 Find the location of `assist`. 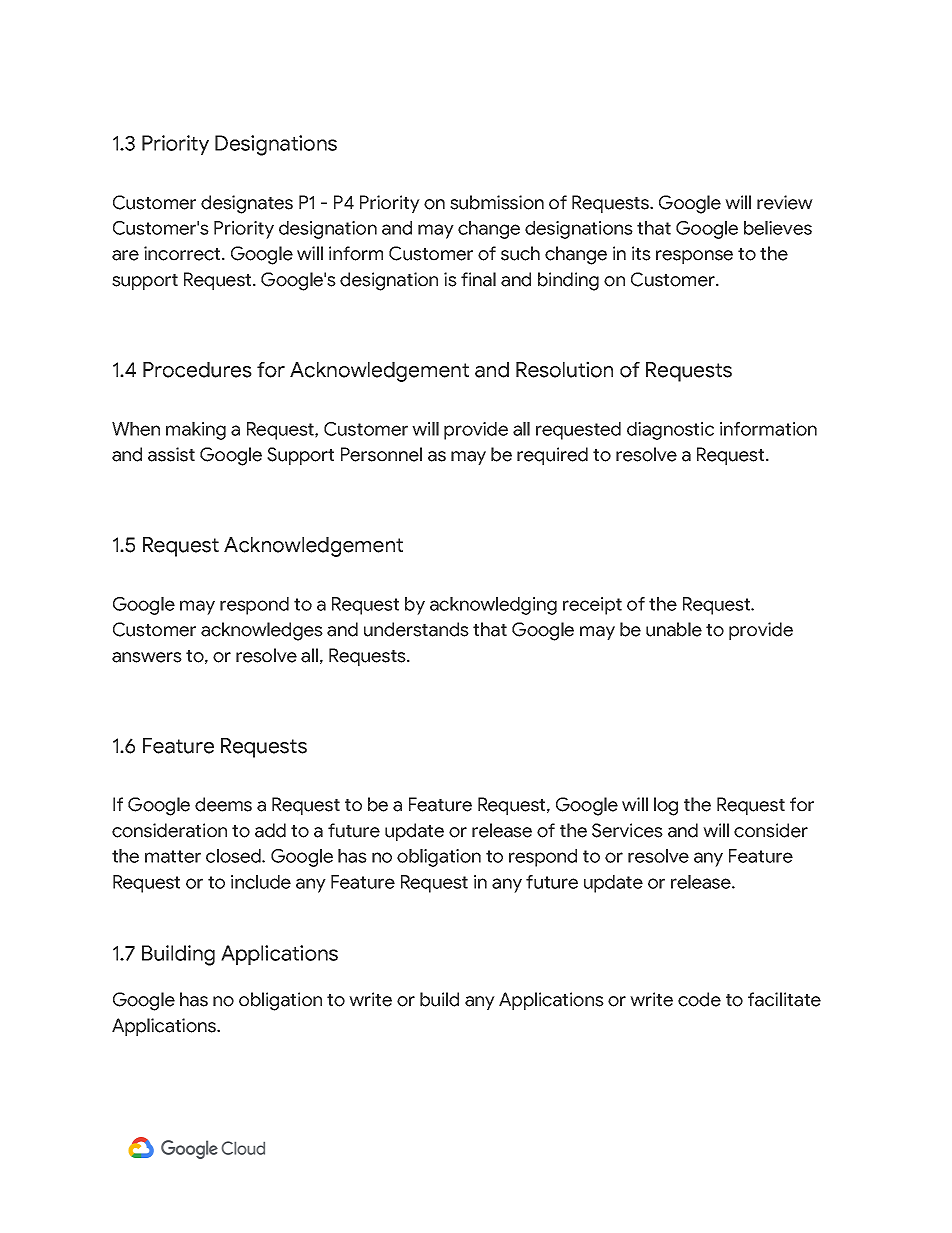

assist is located at coordinates (171, 454).
